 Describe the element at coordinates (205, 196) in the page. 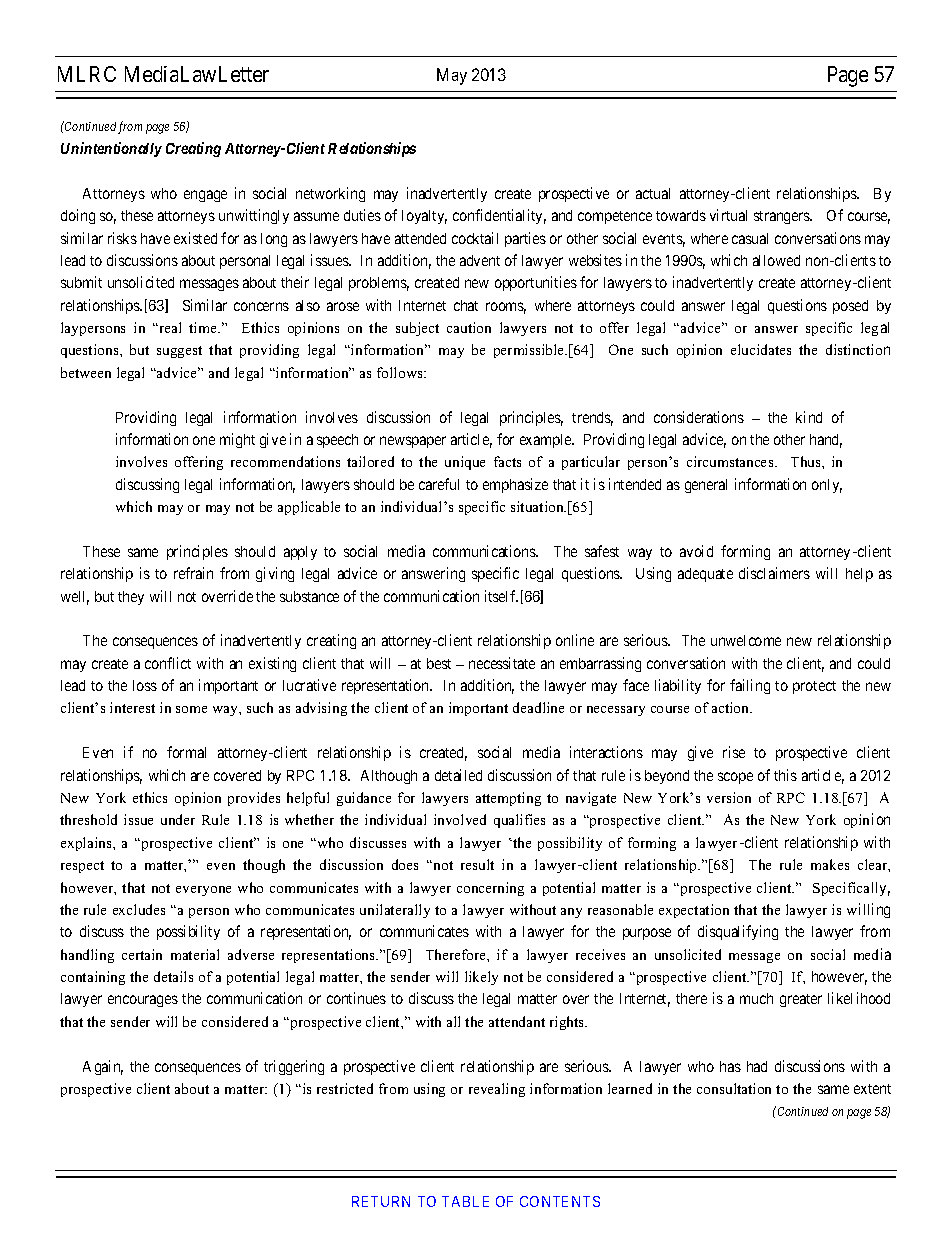

I see `engage` at that location.
